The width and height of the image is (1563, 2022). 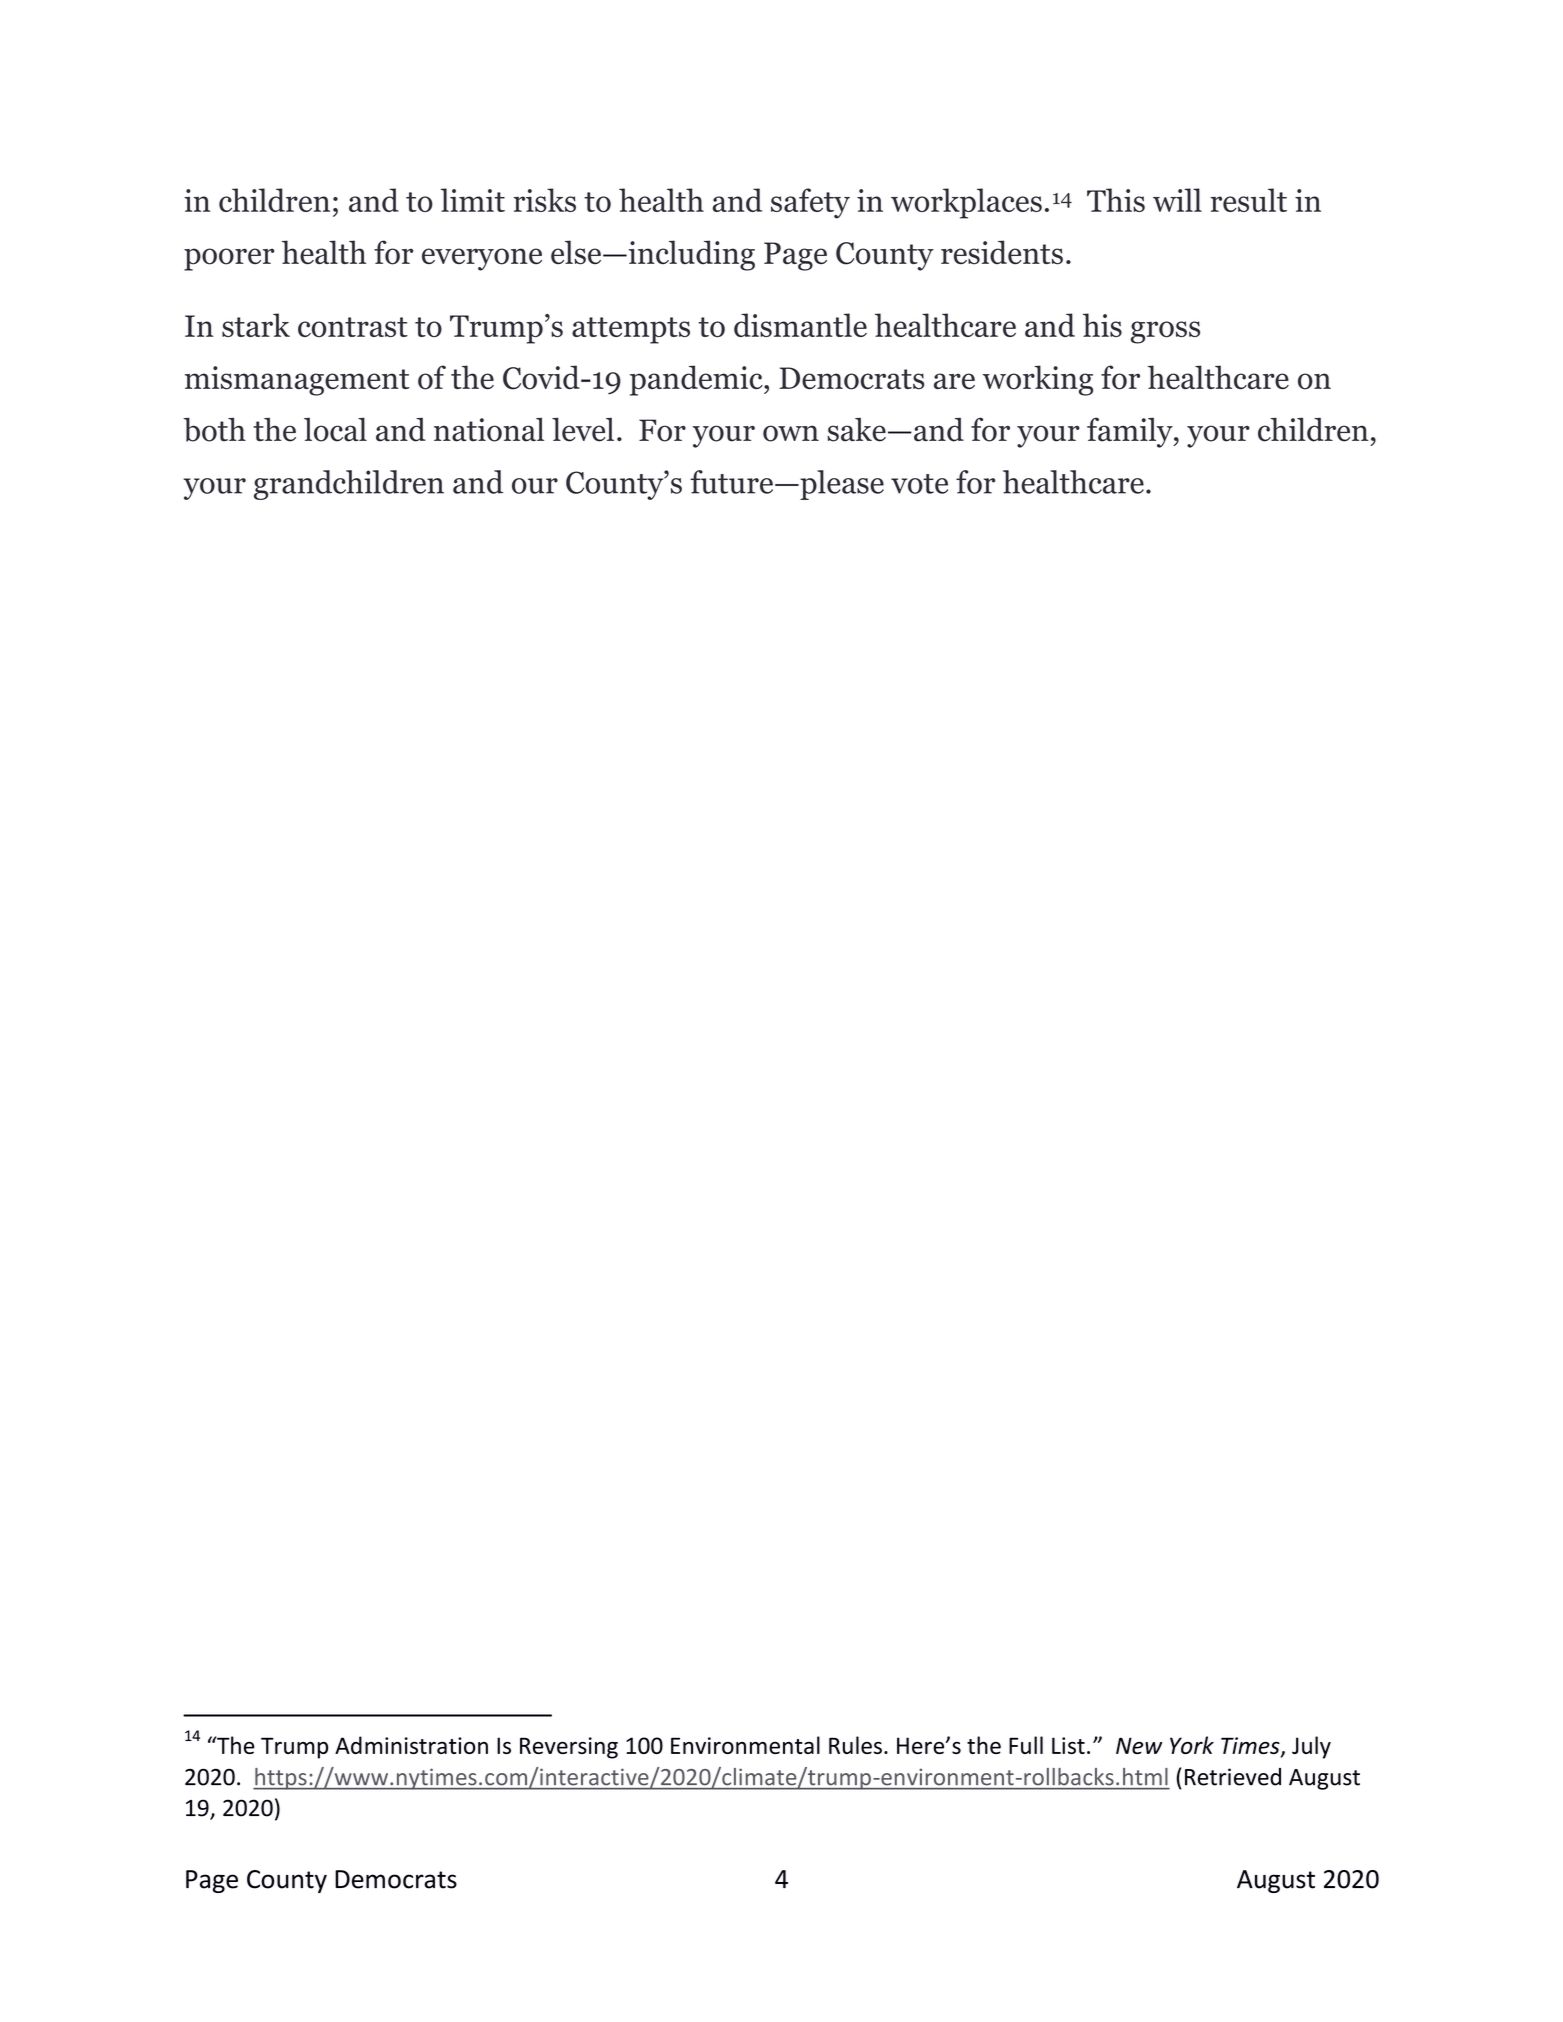 I want to click on Administration, so click(x=411, y=1745).
